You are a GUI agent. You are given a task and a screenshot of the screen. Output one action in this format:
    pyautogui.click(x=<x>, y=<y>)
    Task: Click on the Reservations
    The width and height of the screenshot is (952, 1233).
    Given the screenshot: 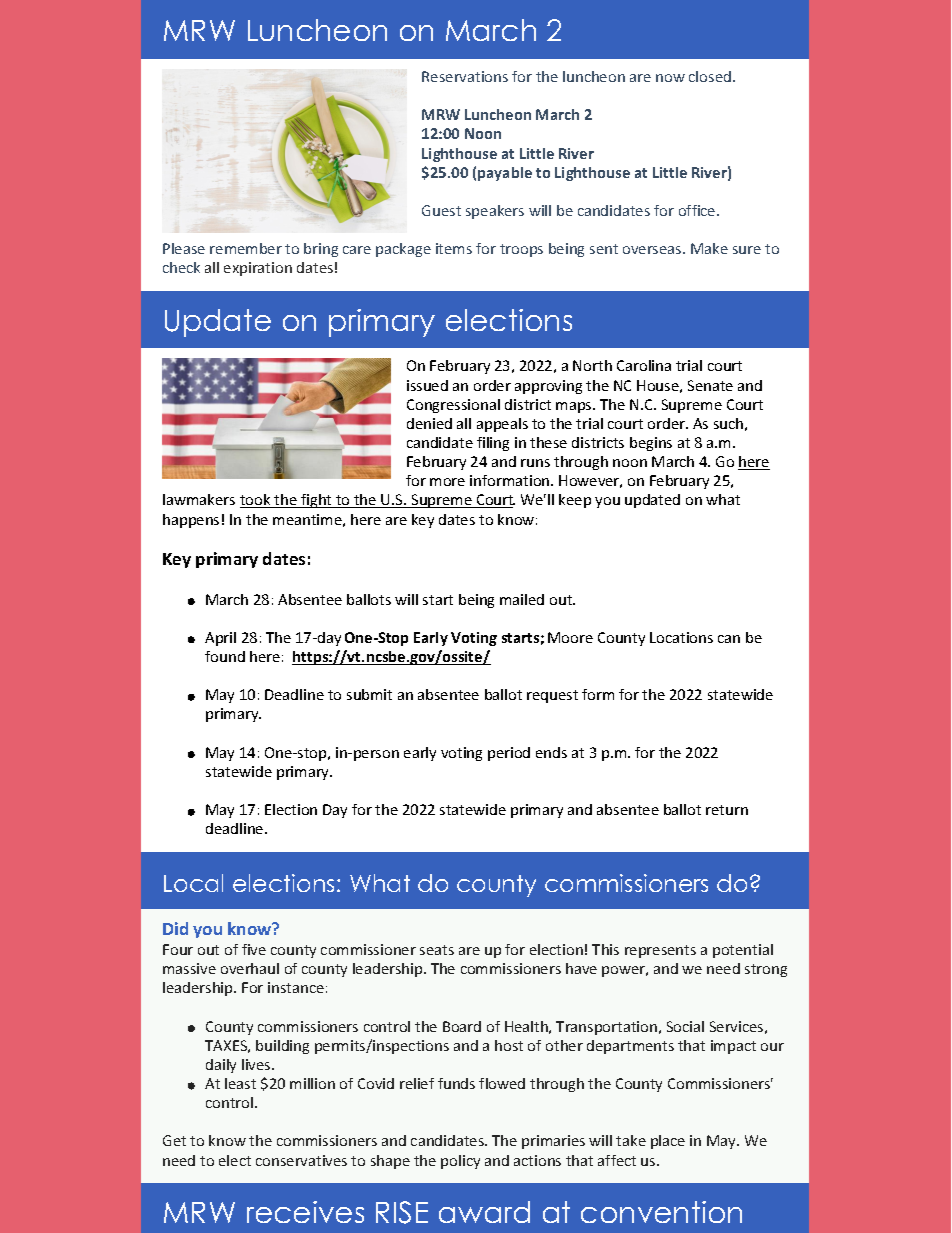 What is the action you would take?
    pyautogui.click(x=465, y=76)
